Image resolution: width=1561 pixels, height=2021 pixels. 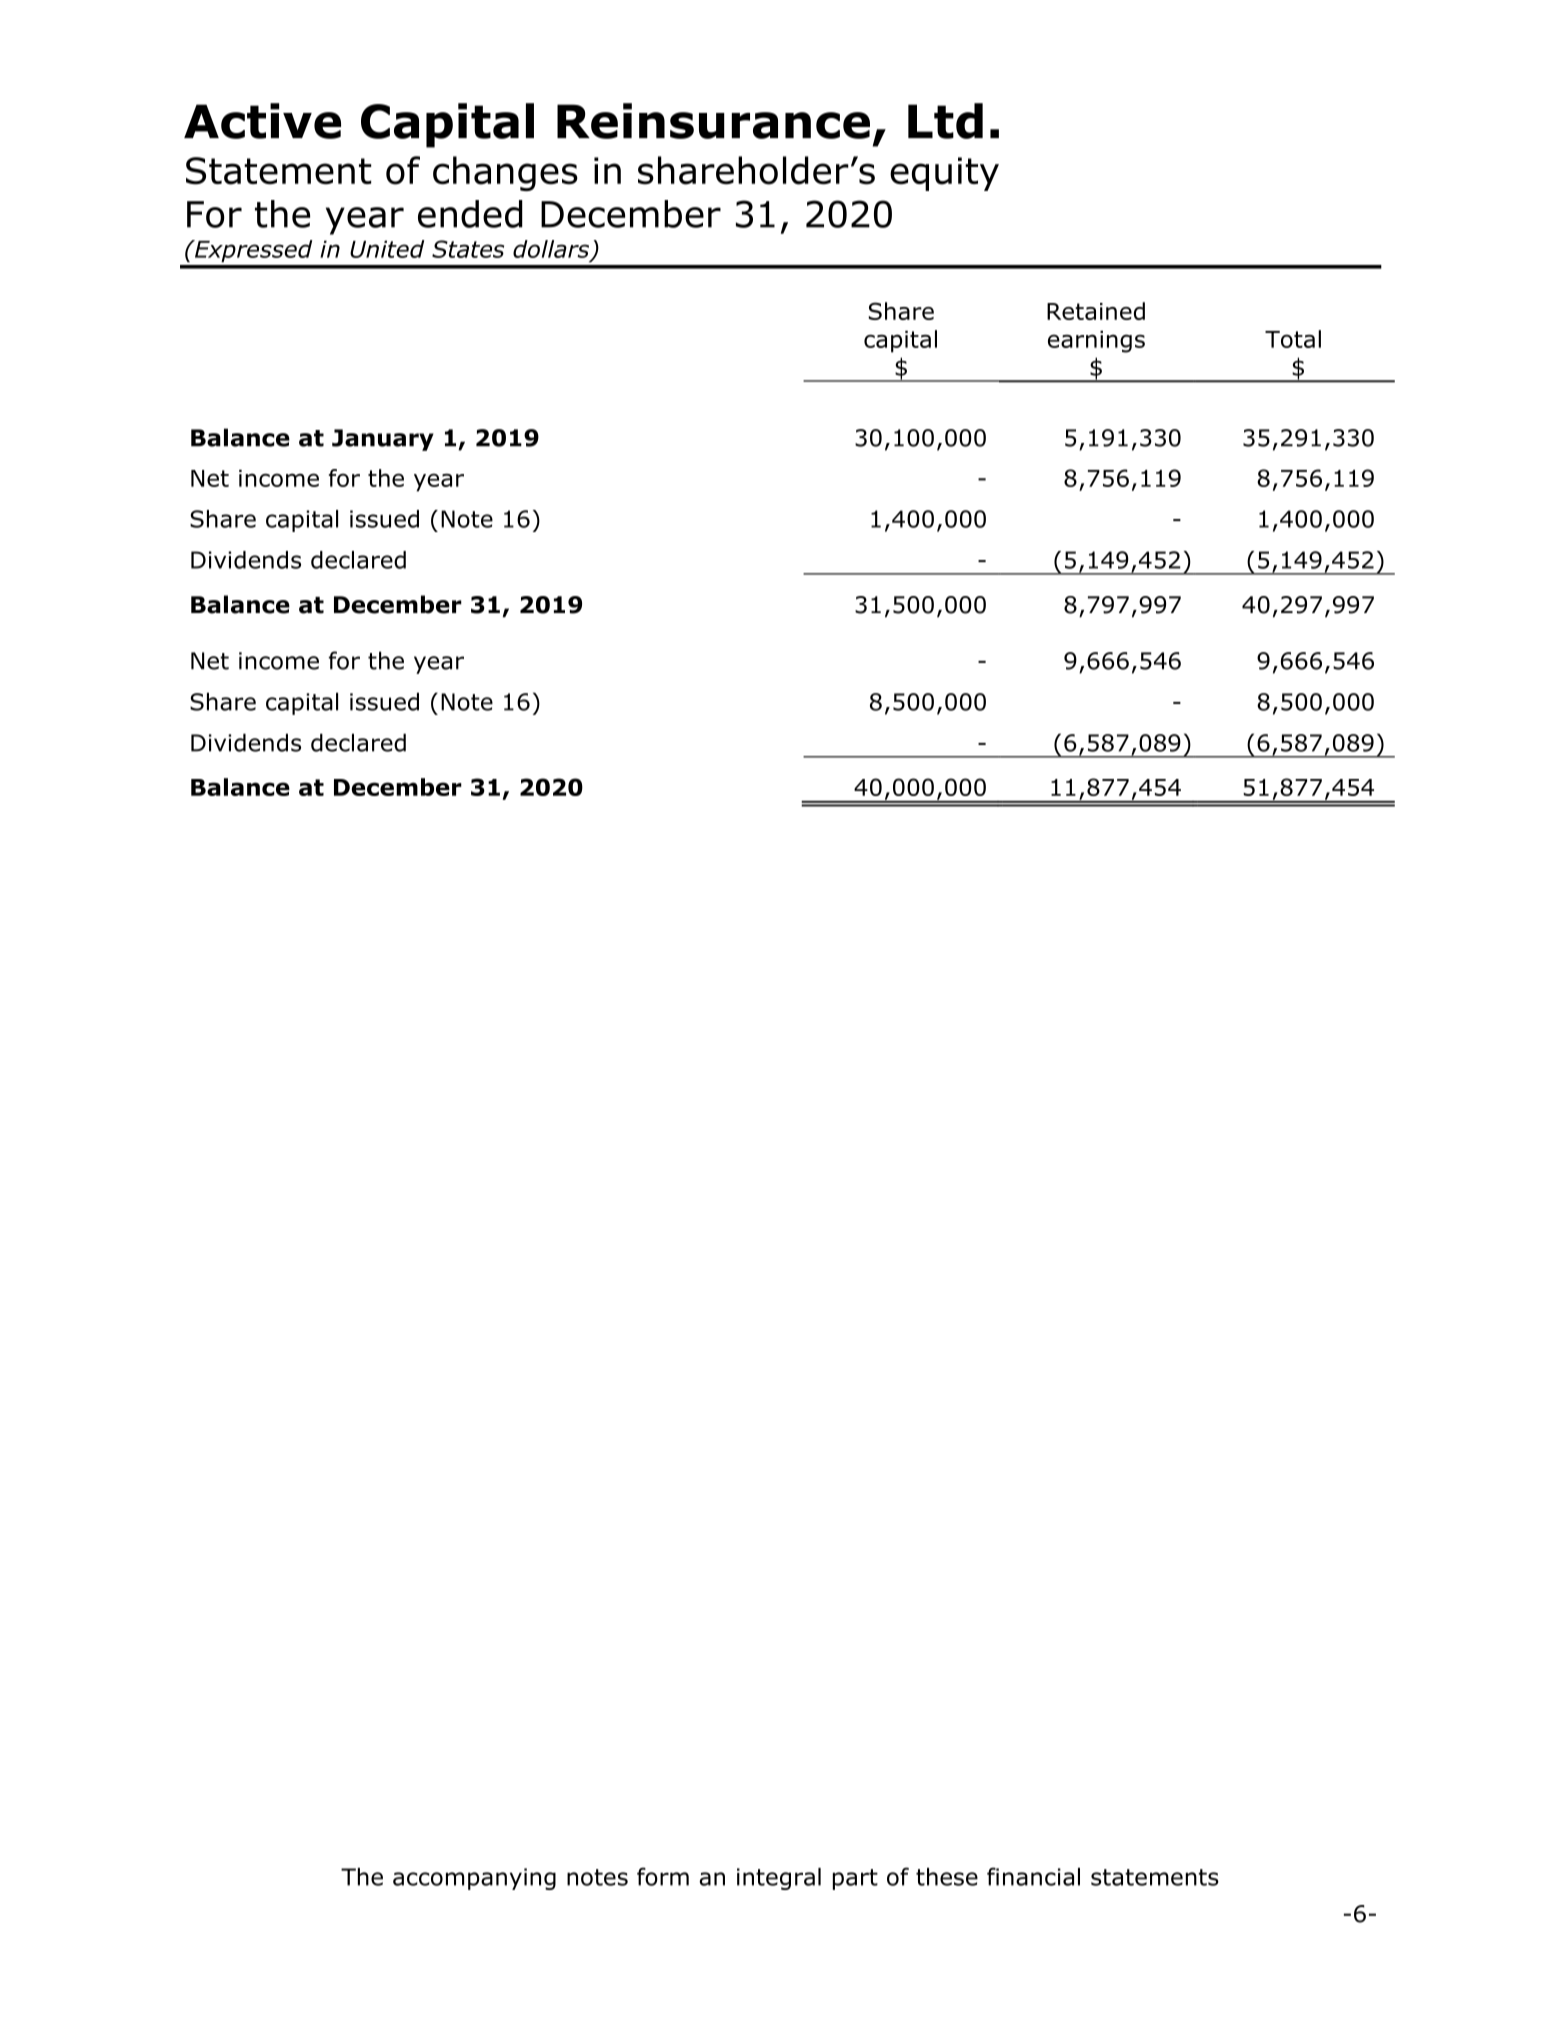 I want to click on Total, so click(x=1293, y=339).
